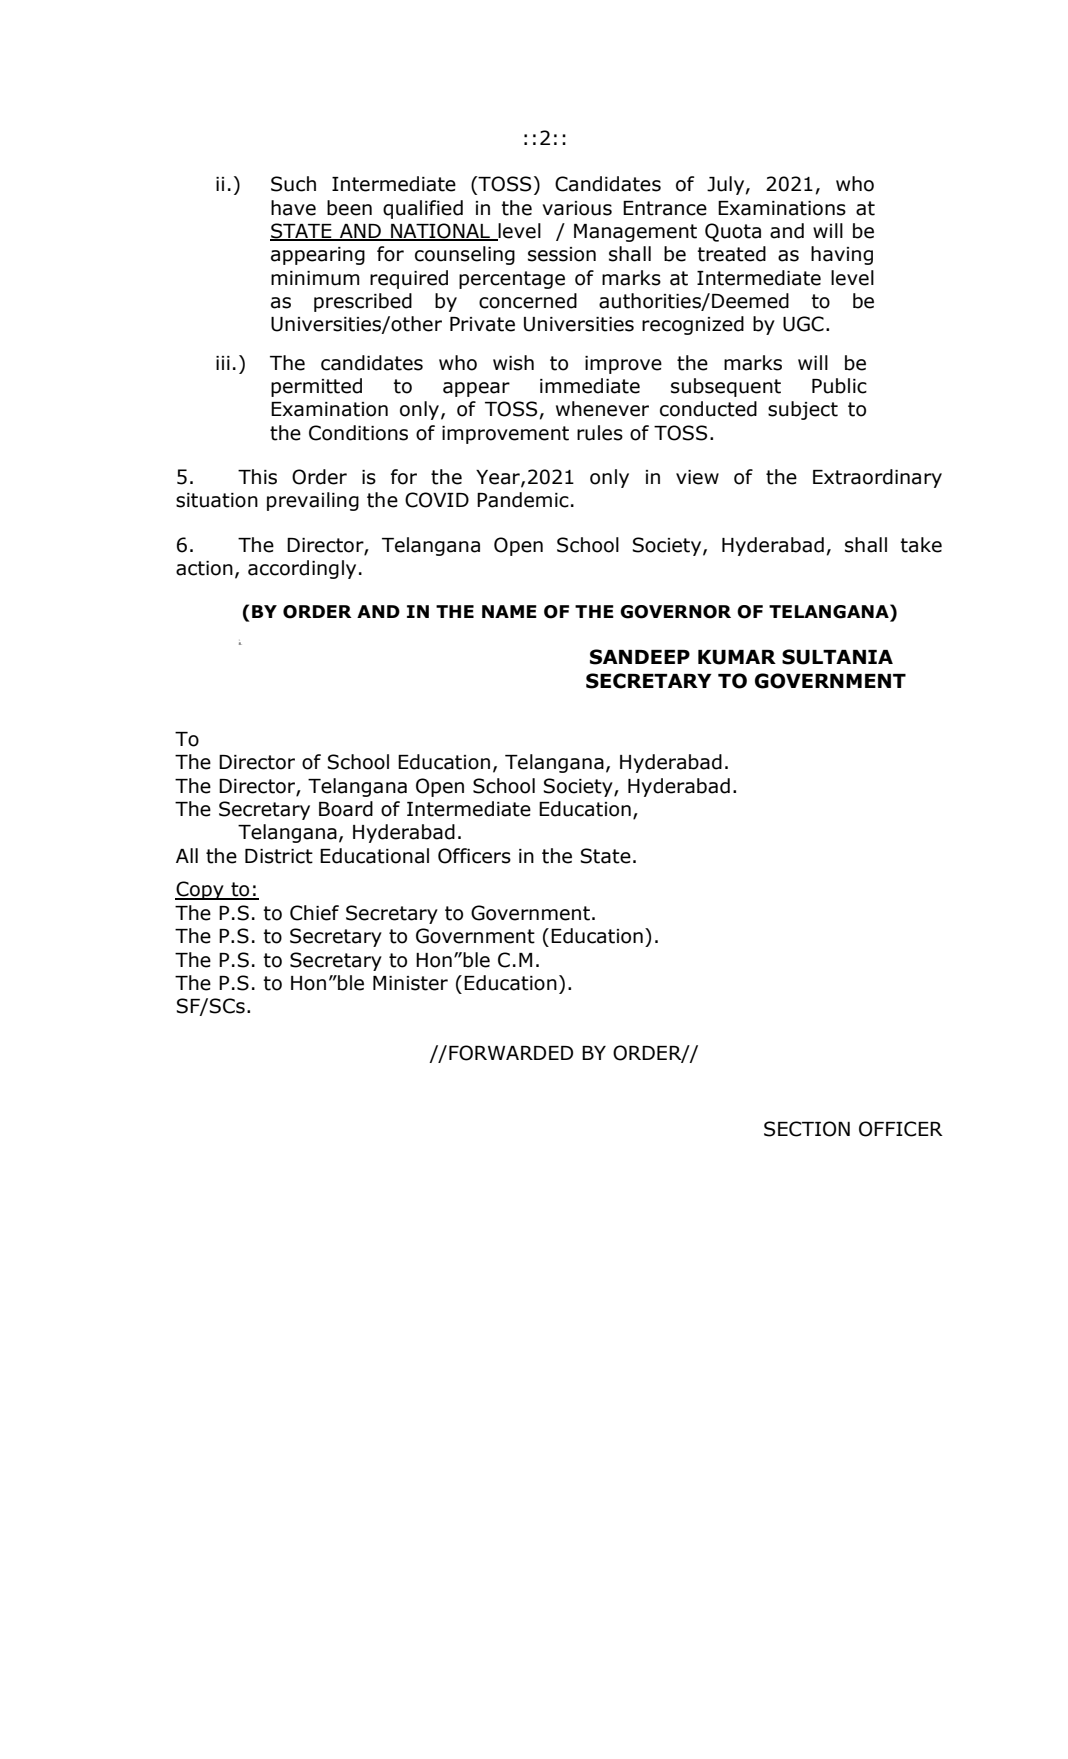 Image resolution: width=1068 pixels, height=1759 pixels. I want to click on Chief, so click(314, 913).
